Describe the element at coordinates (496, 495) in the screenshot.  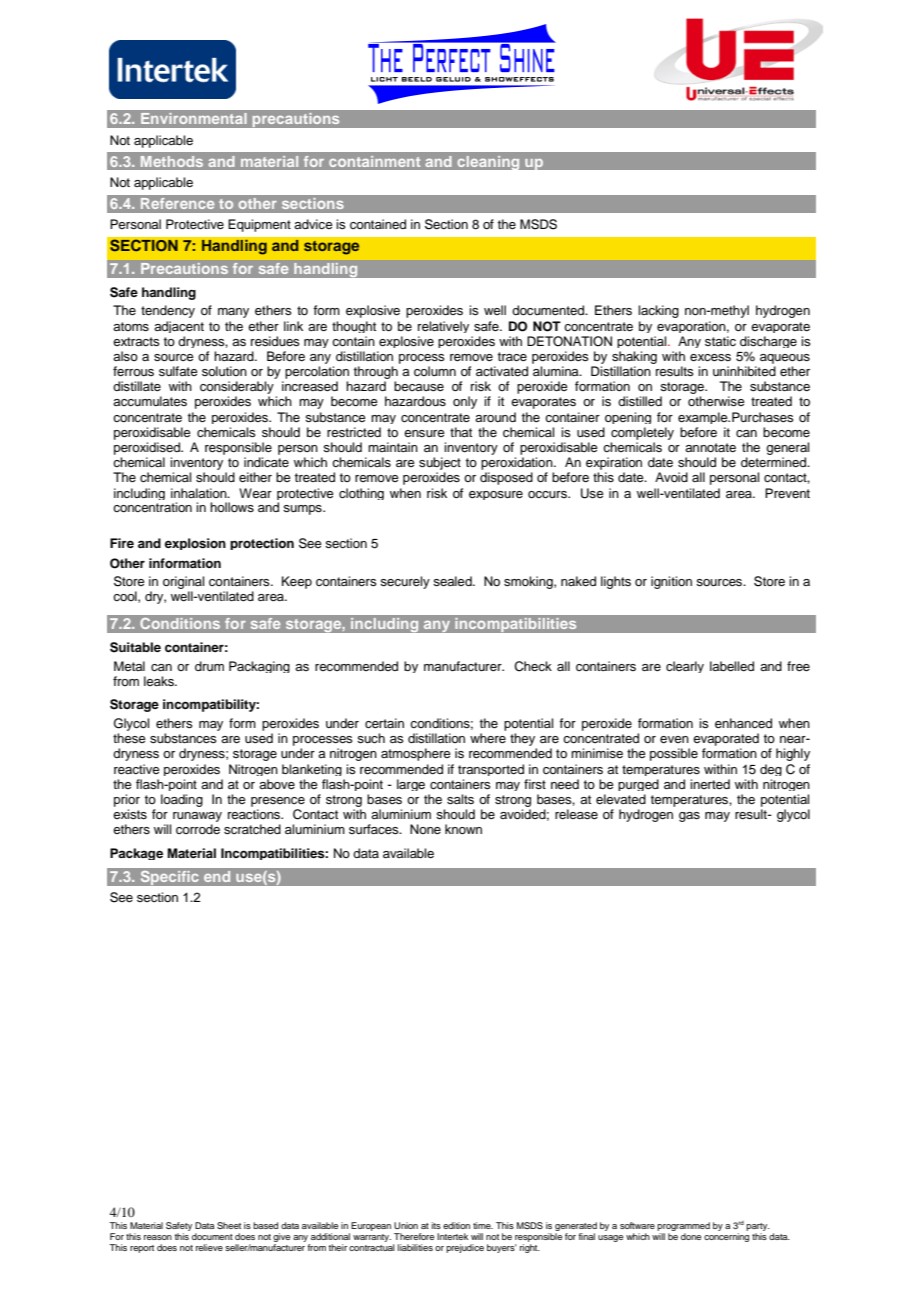
I see `exposure` at that location.
